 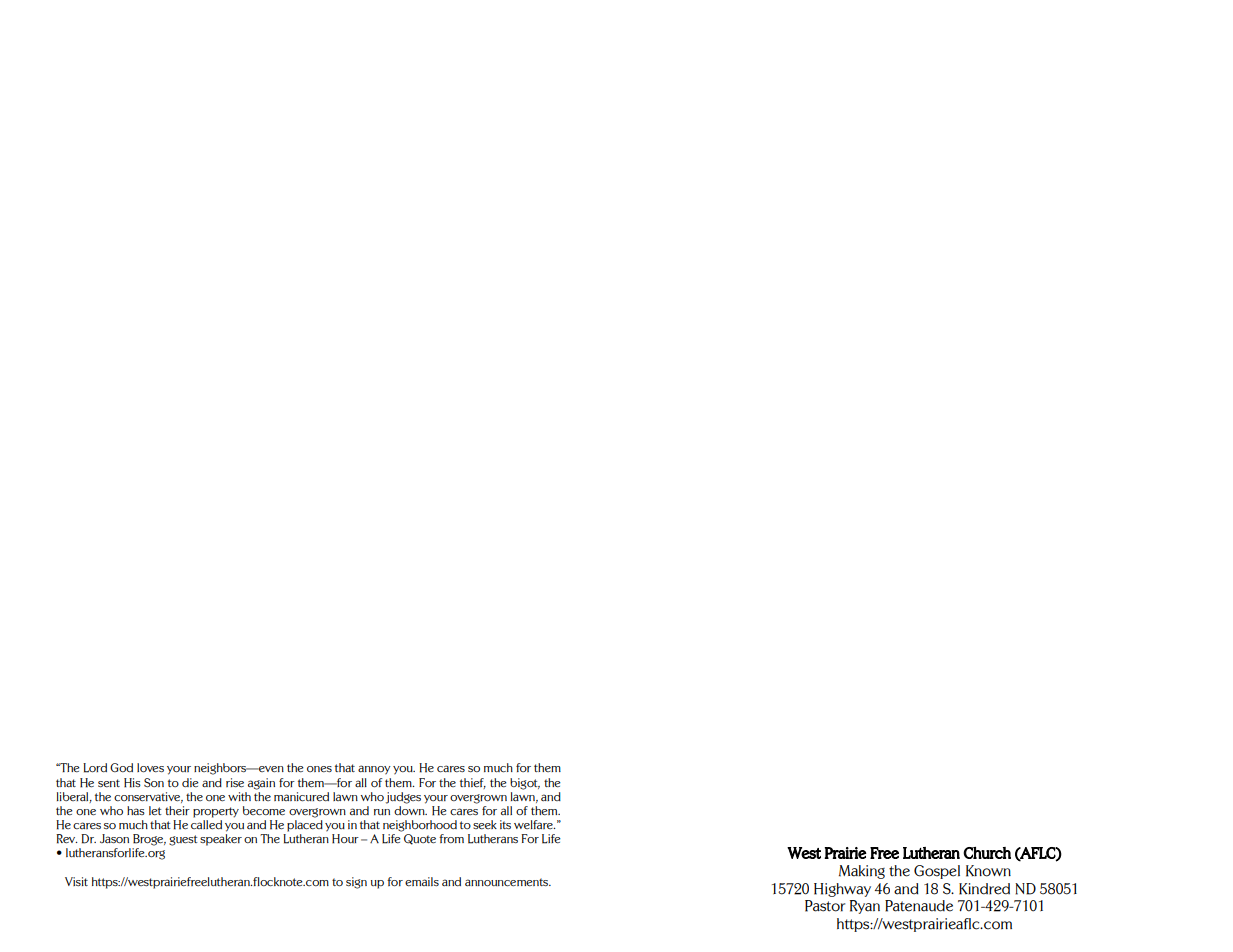 What do you see at coordinates (148, 797) in the image?
I see `conservative` at bounding box center [148, 797].
